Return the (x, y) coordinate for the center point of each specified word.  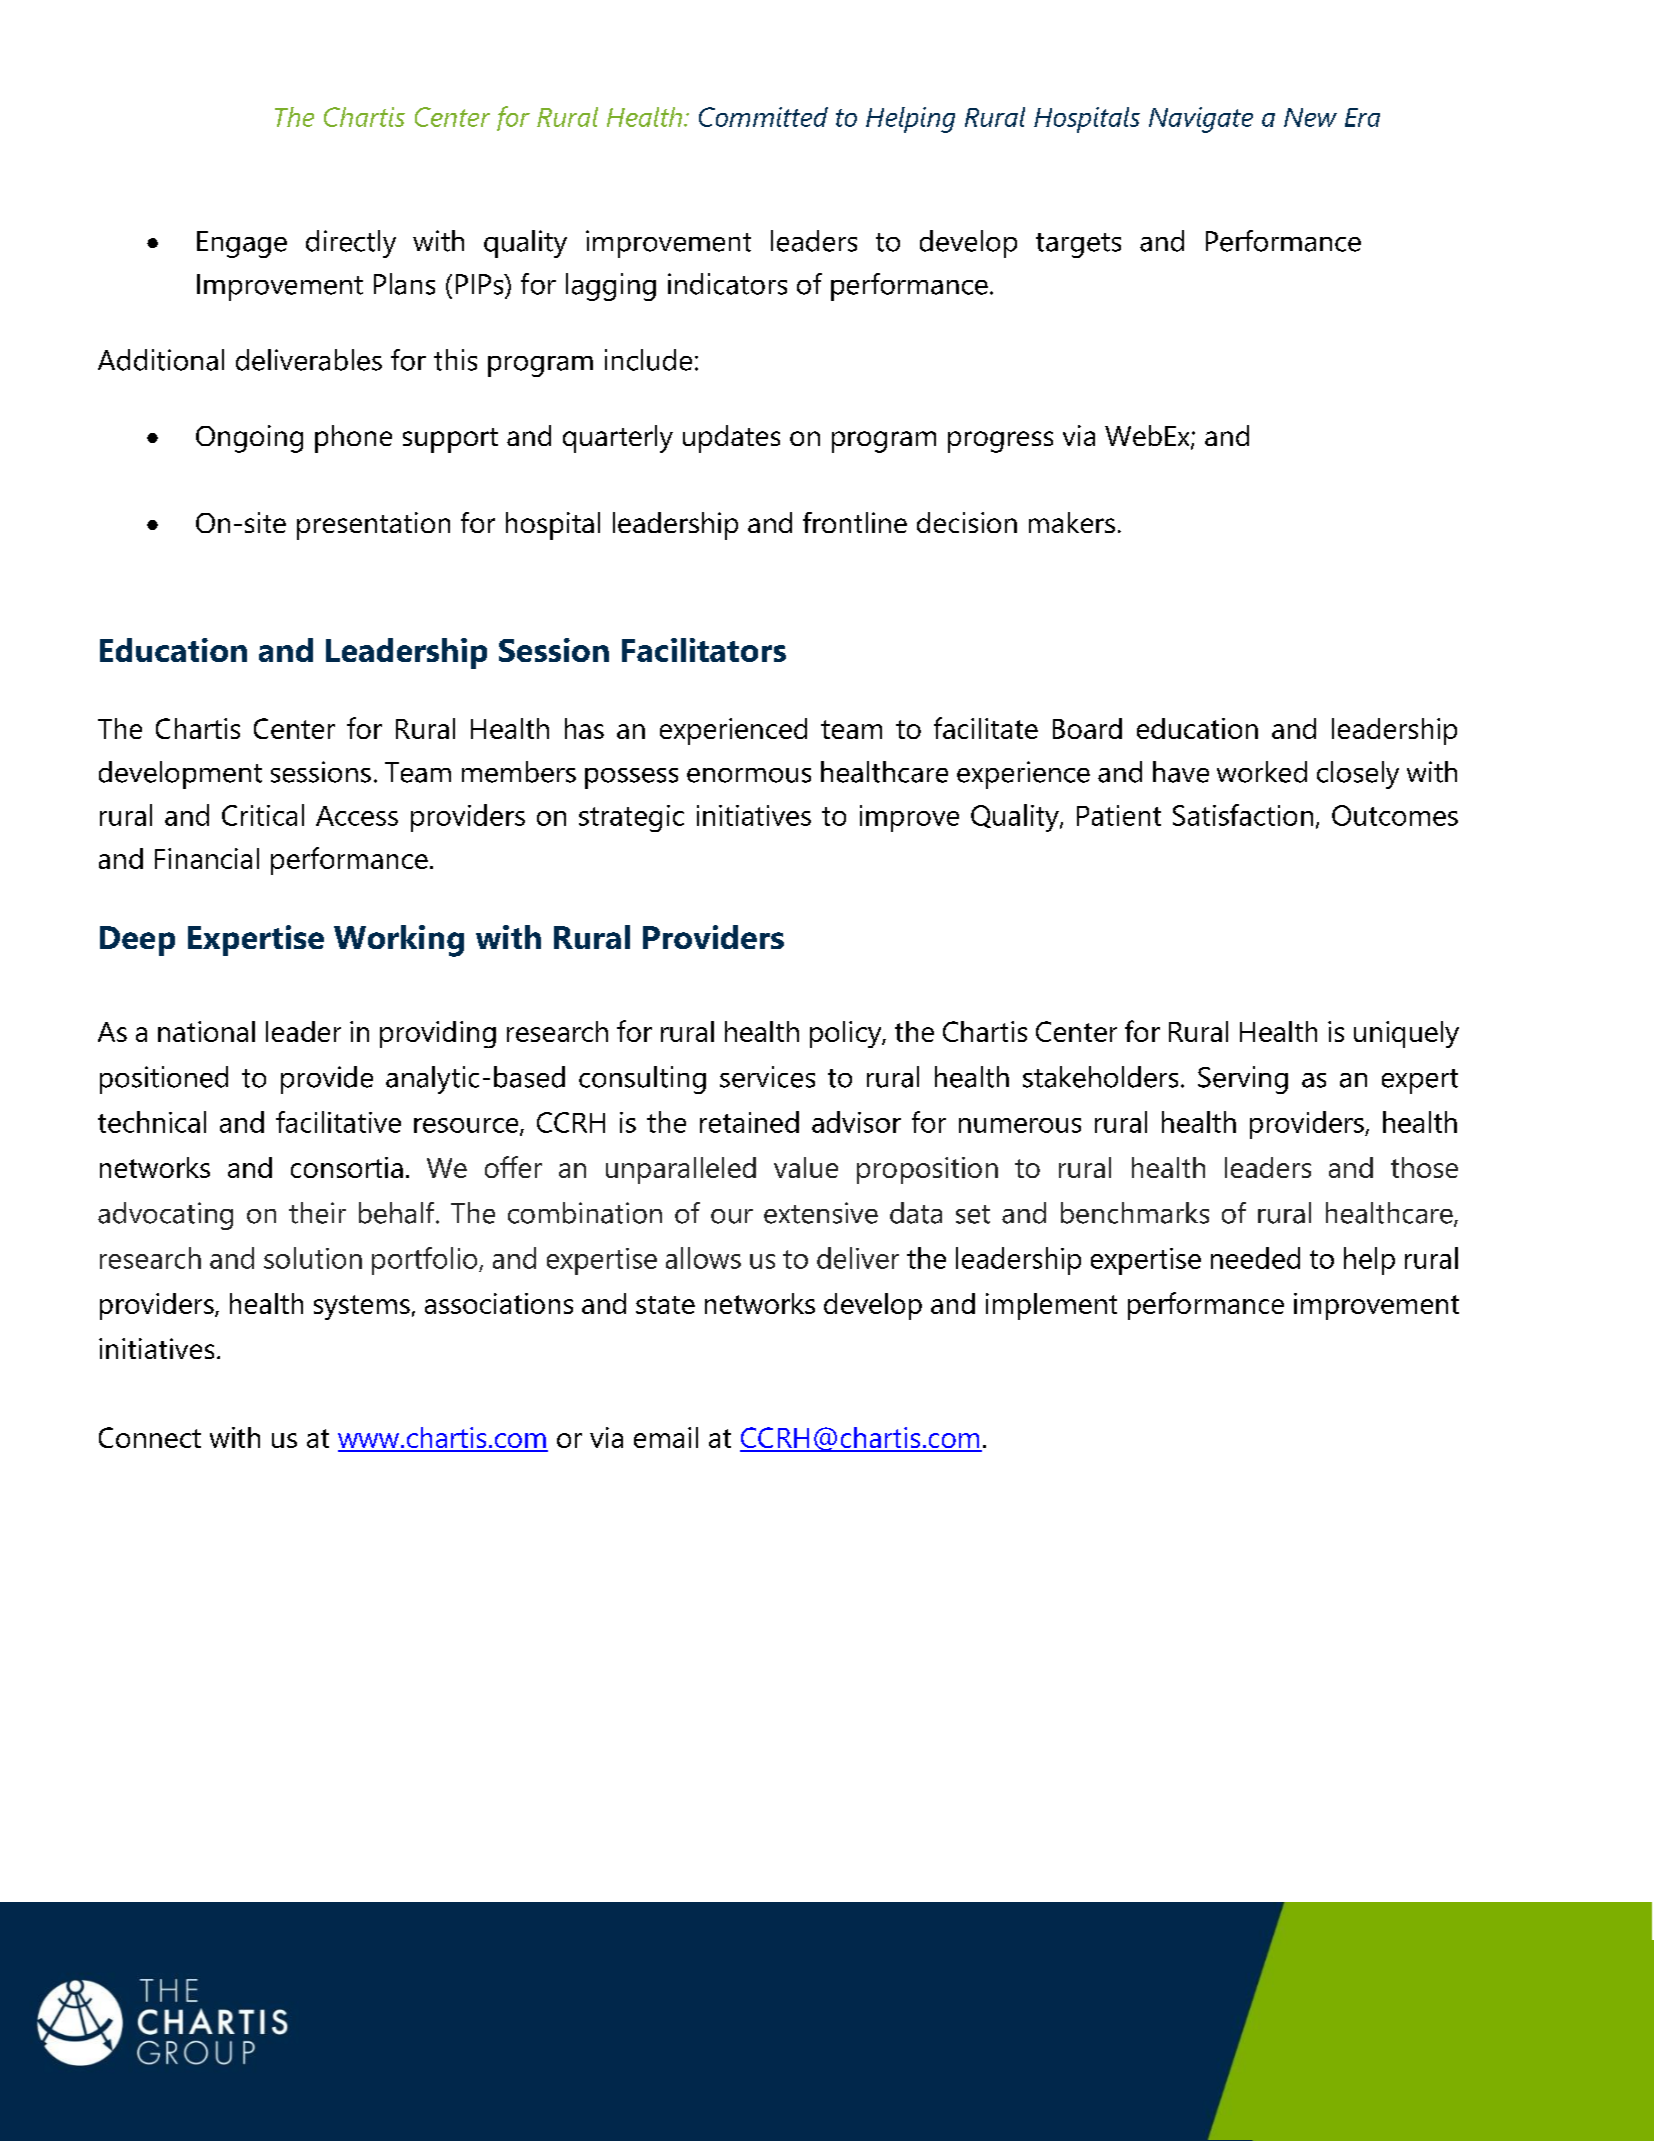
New (1310, 117)
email (666, 1437)
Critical (263, 815)
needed (1255, 1258)
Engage (242, 244)
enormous (749, 775)
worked (1262, 772)
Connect (150, 1437)
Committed (763, 117)
